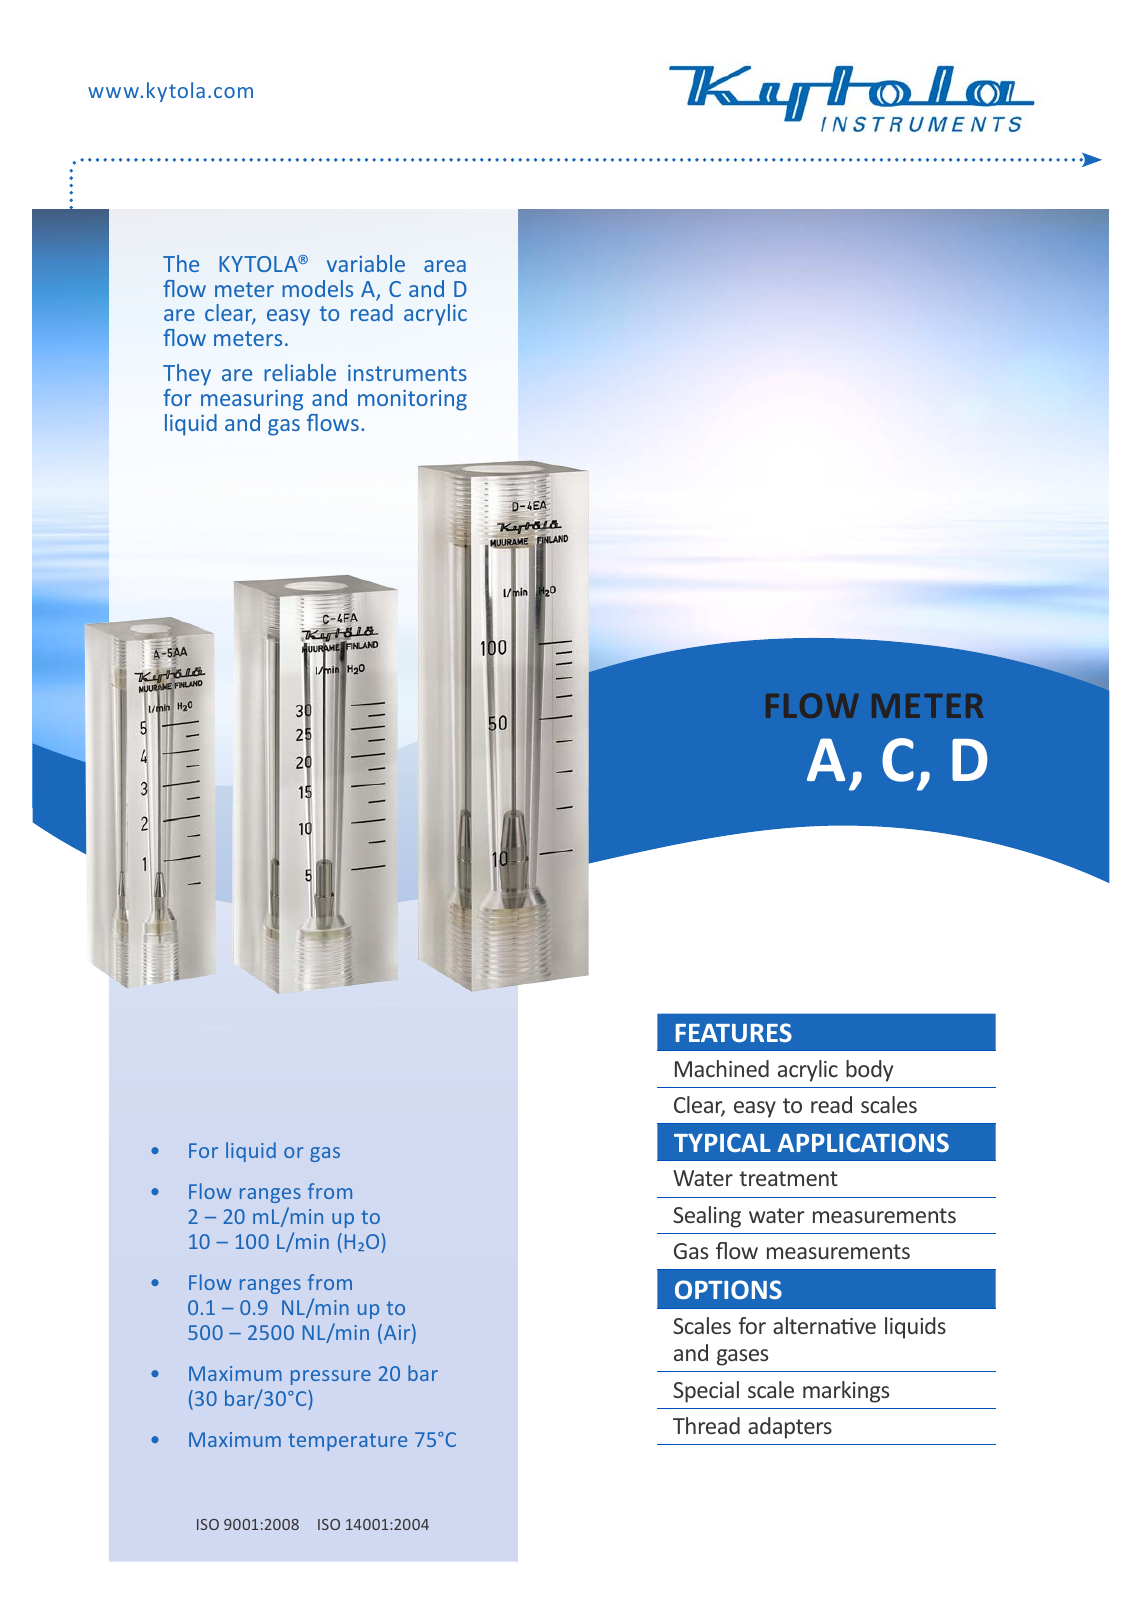  Describe the element at coordinates (317, 288) in the screenshot. I see `models` at that location.
